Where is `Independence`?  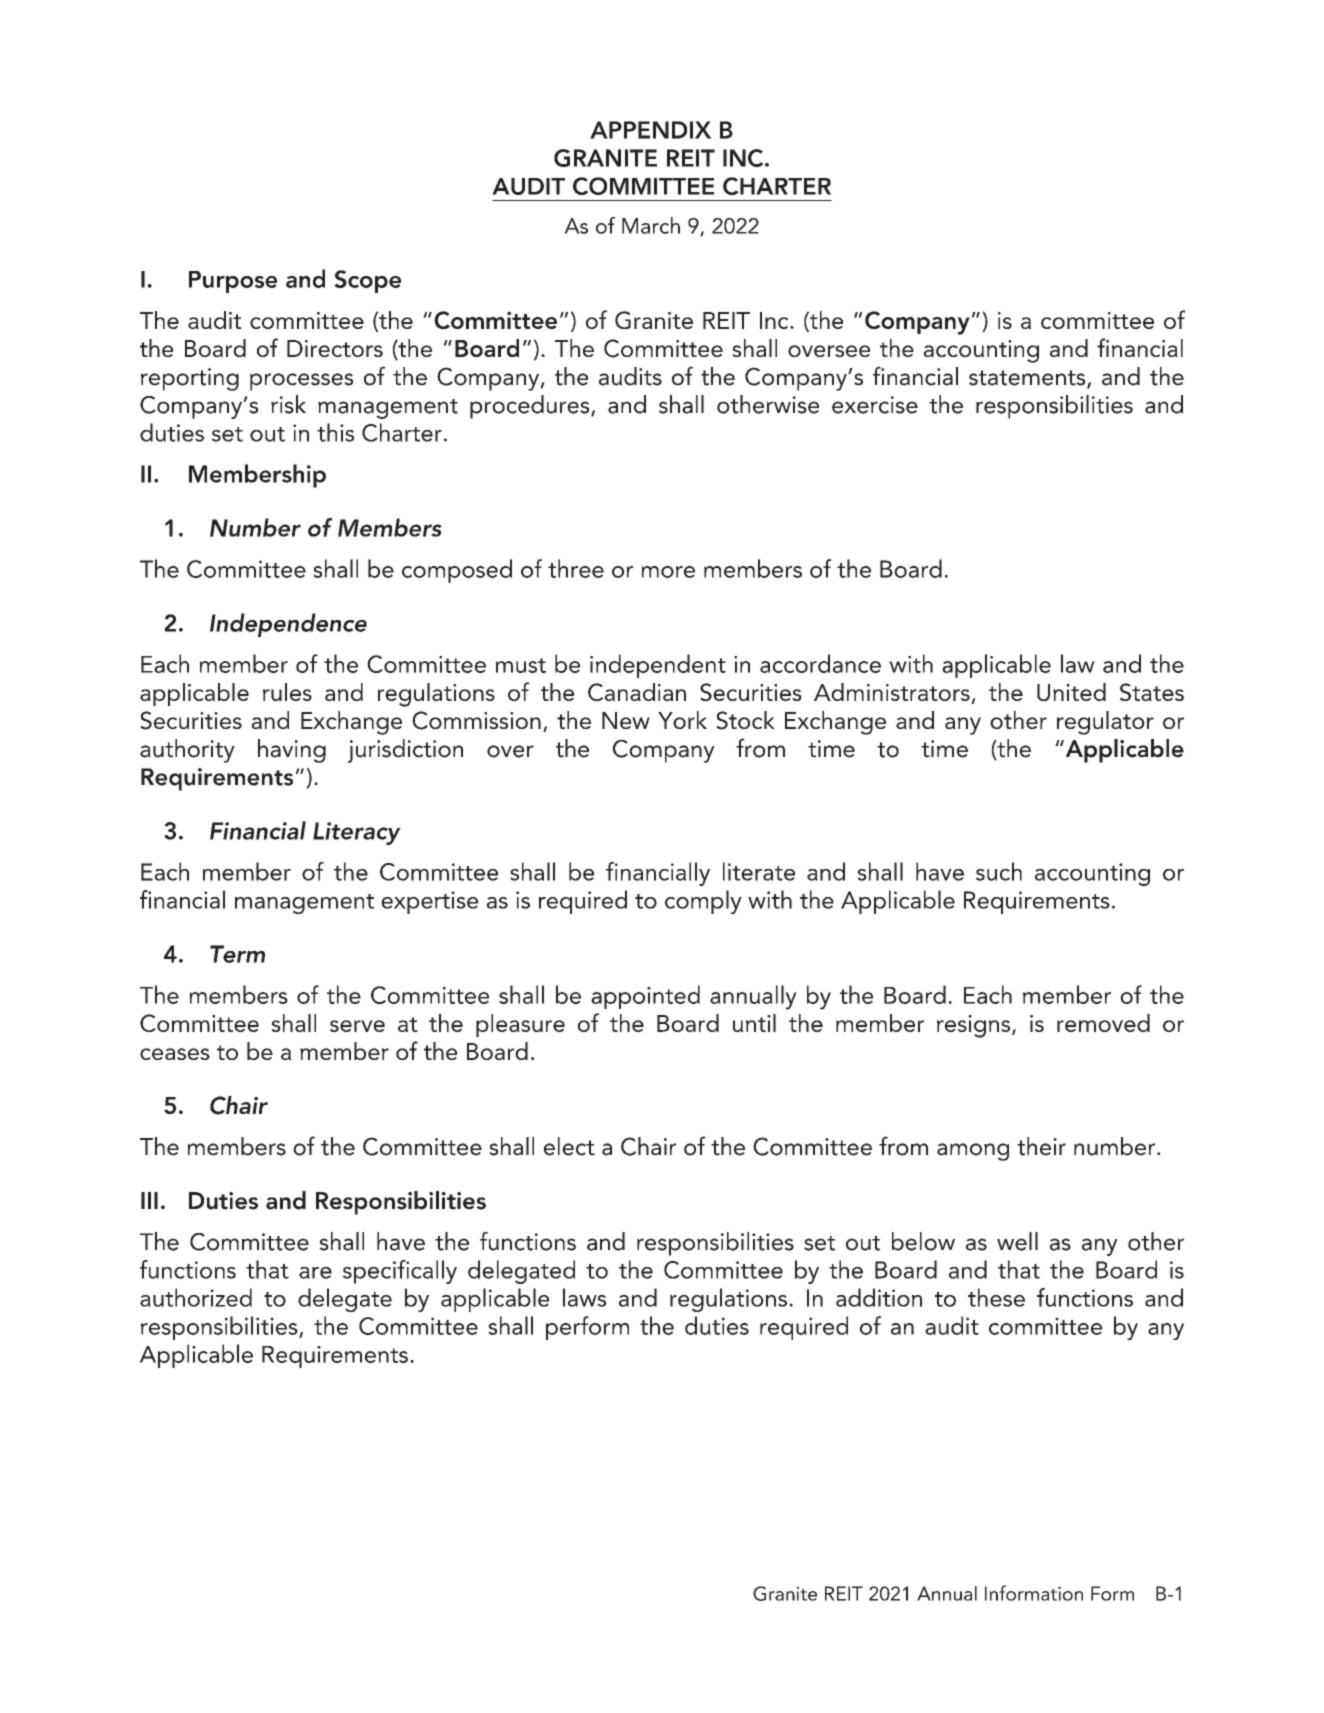 Independence is located at coordinates (288, 625).
